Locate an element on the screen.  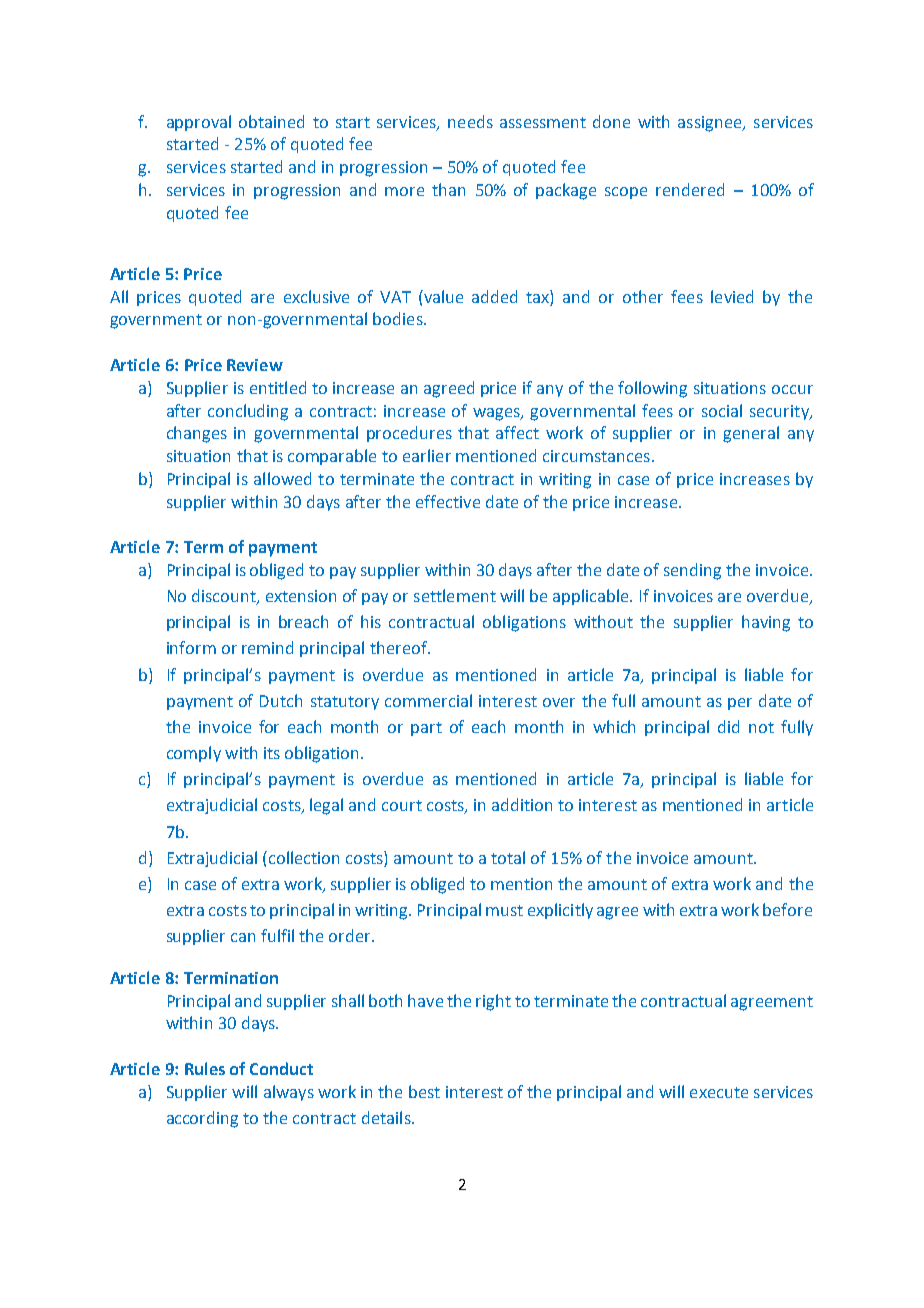
allowed is located at coordinates (282, 478).
